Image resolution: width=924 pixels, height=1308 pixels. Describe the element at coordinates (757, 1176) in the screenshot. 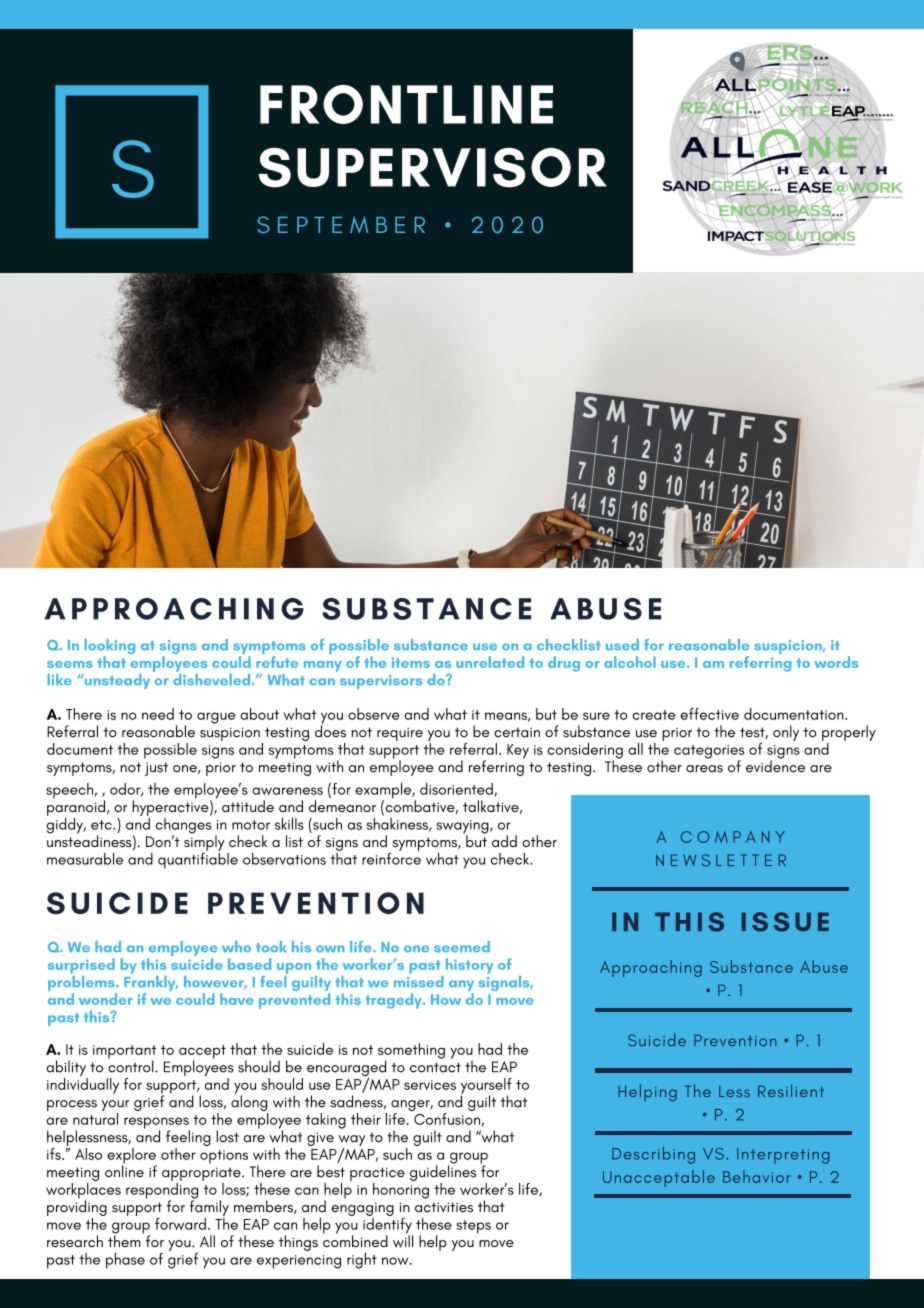

I see `Behavior` at that location.
